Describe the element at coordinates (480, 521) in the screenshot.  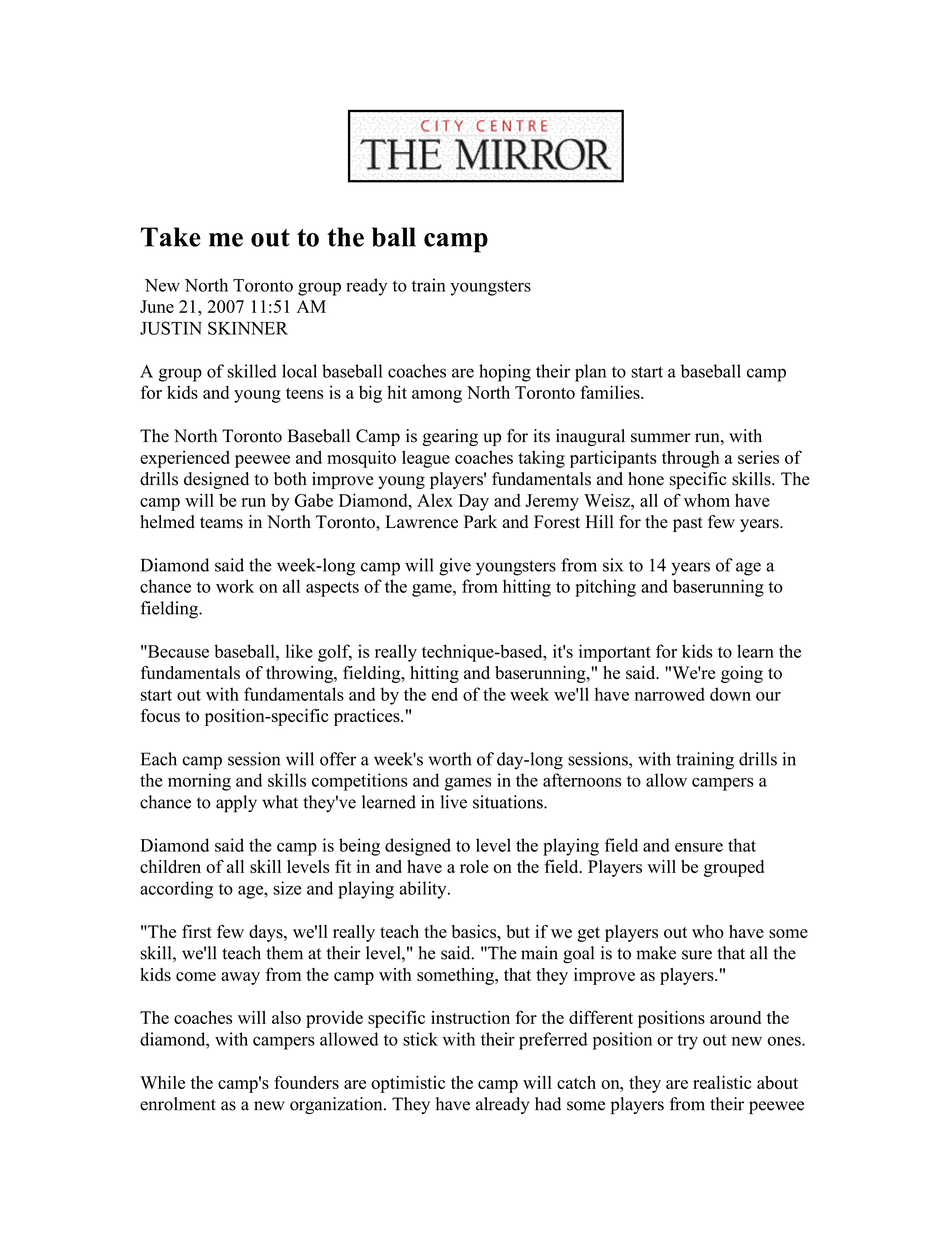
I see `Park` at that location.
